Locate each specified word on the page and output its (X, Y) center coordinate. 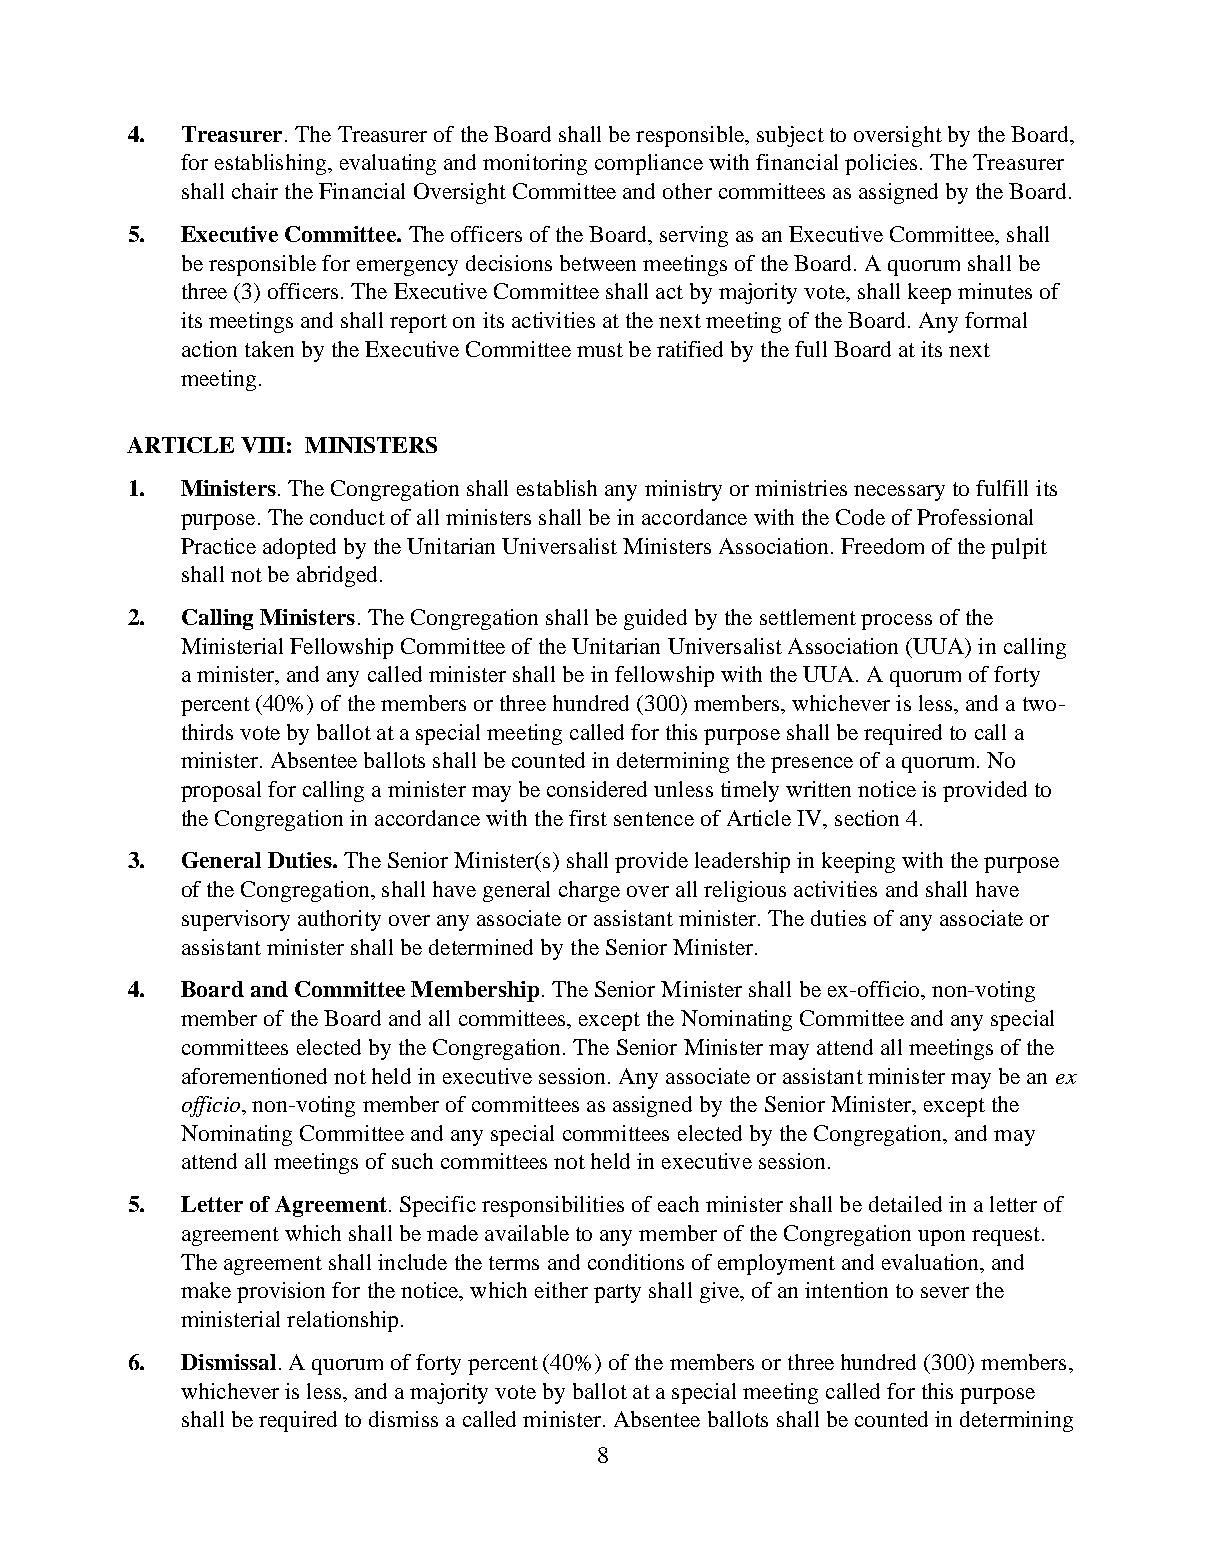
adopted (299, 548)
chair (255, 191)
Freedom (882, 546)
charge (589, 891)
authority (339, 920)
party (617, 1293)
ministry (683, 490)
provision (281, 1292)
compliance (649, 164)
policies (881, 164)
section (867, 818)
